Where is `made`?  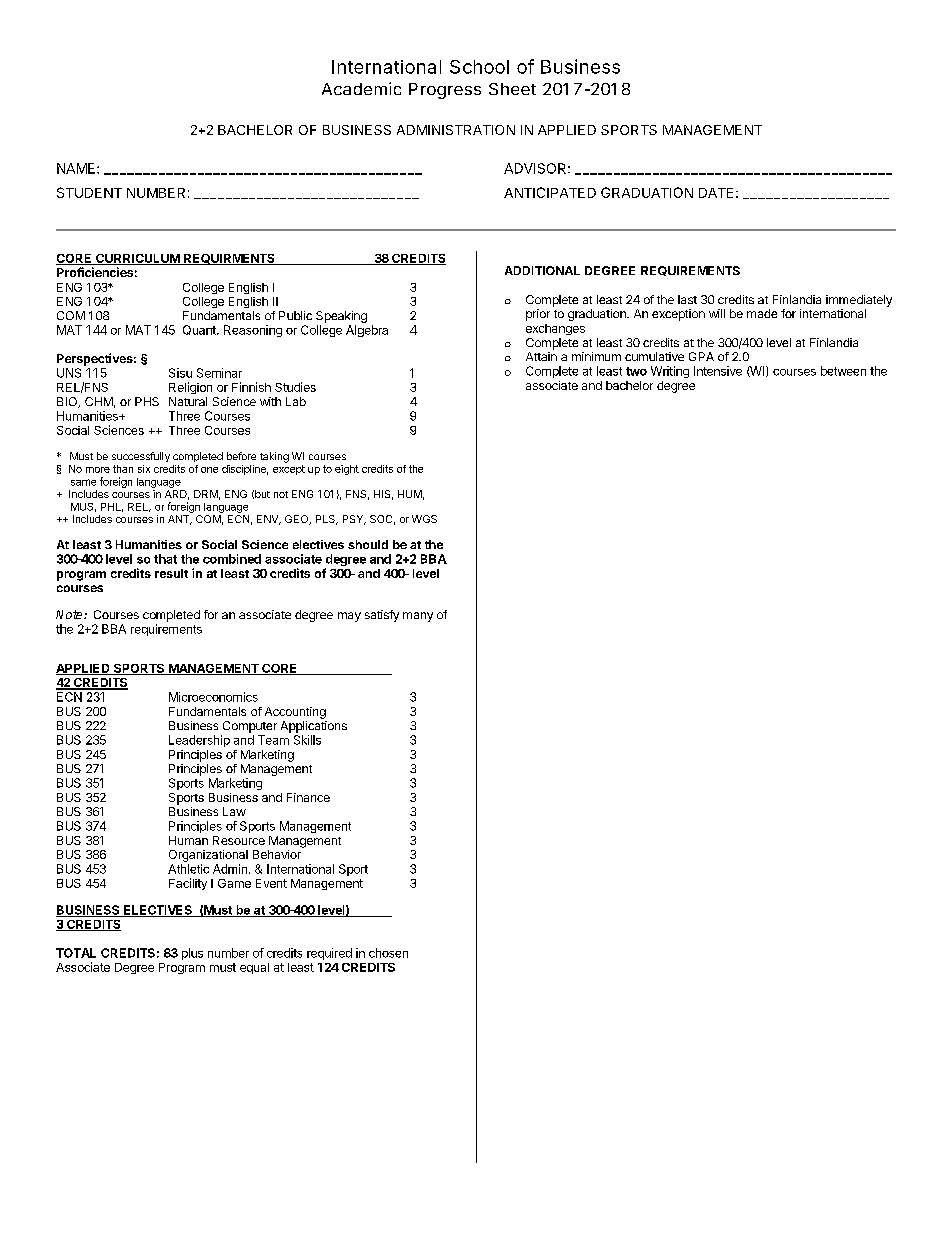 made is located at coordinates (762, 313).
